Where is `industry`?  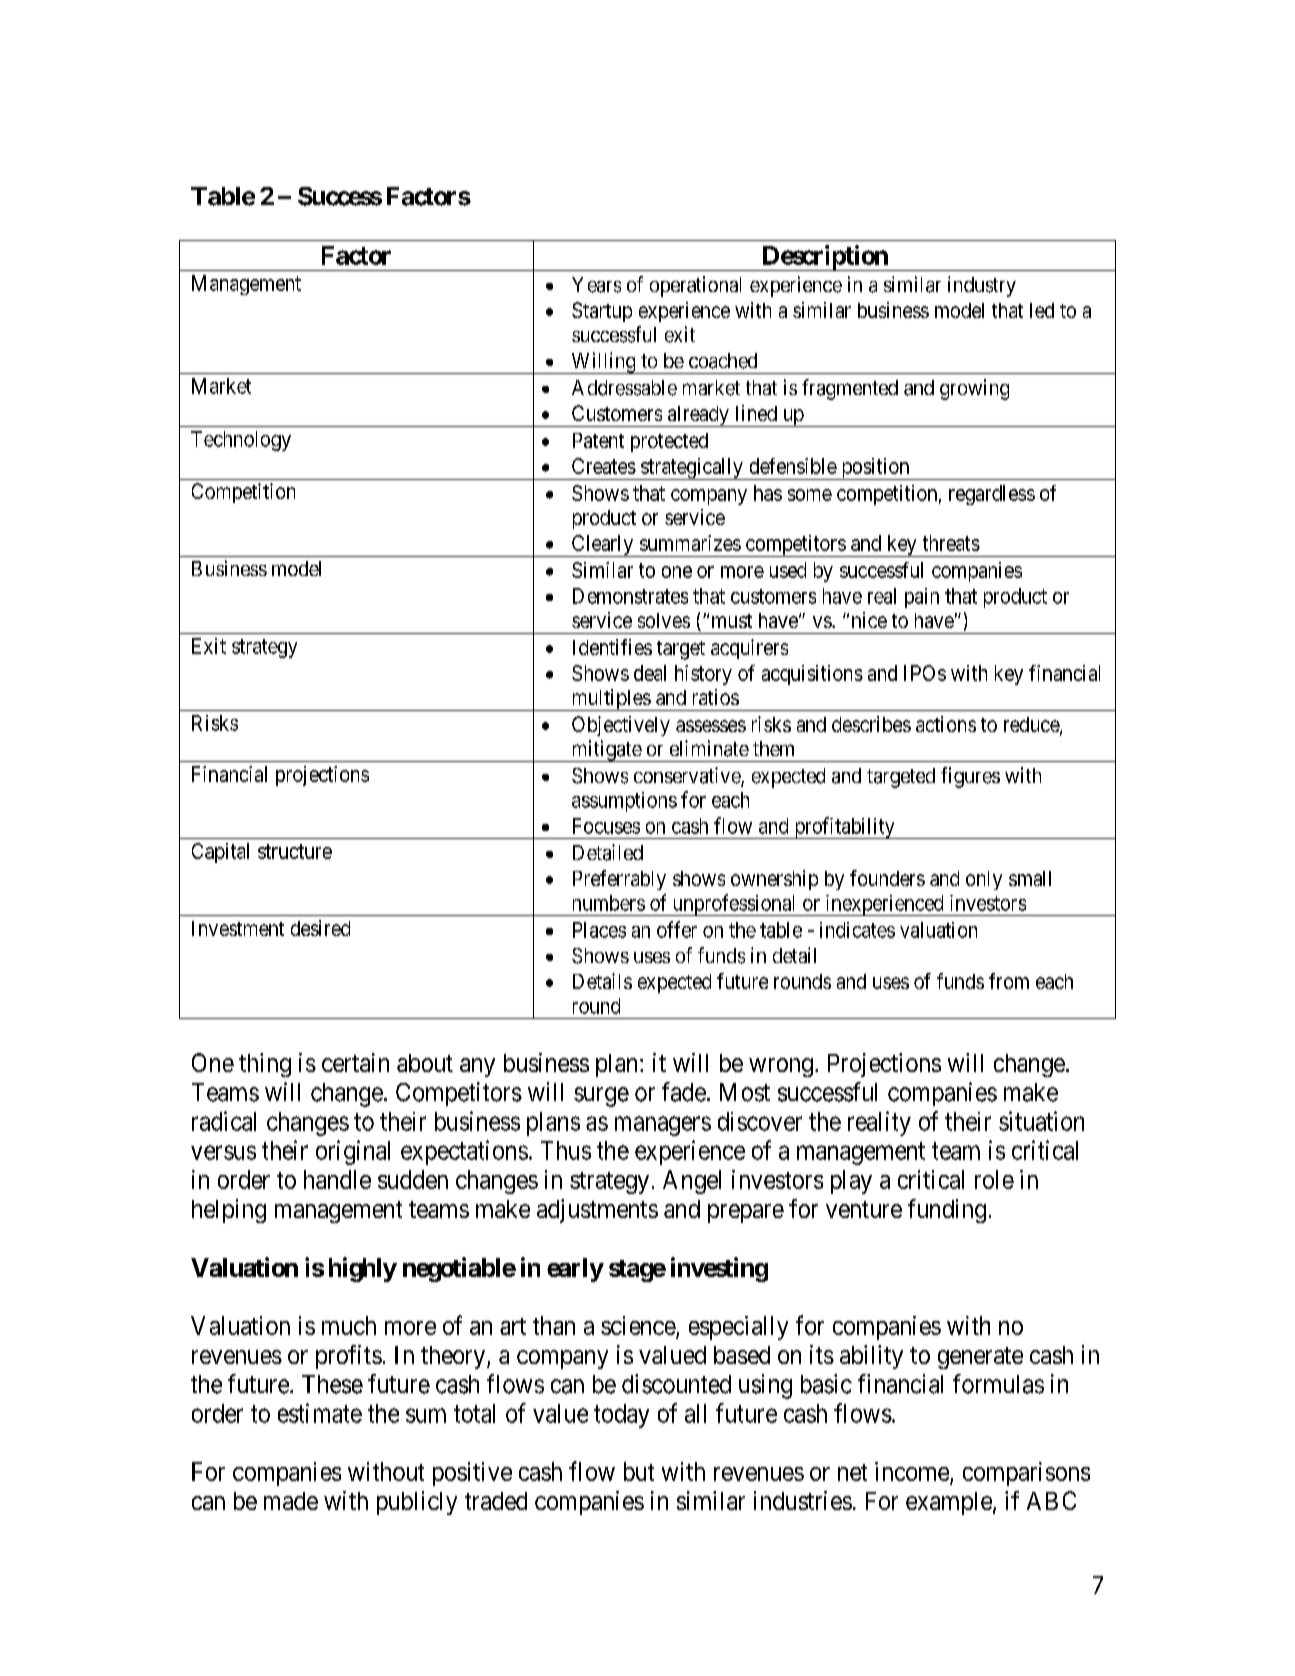
industry is located at coordinates (982, 286).
